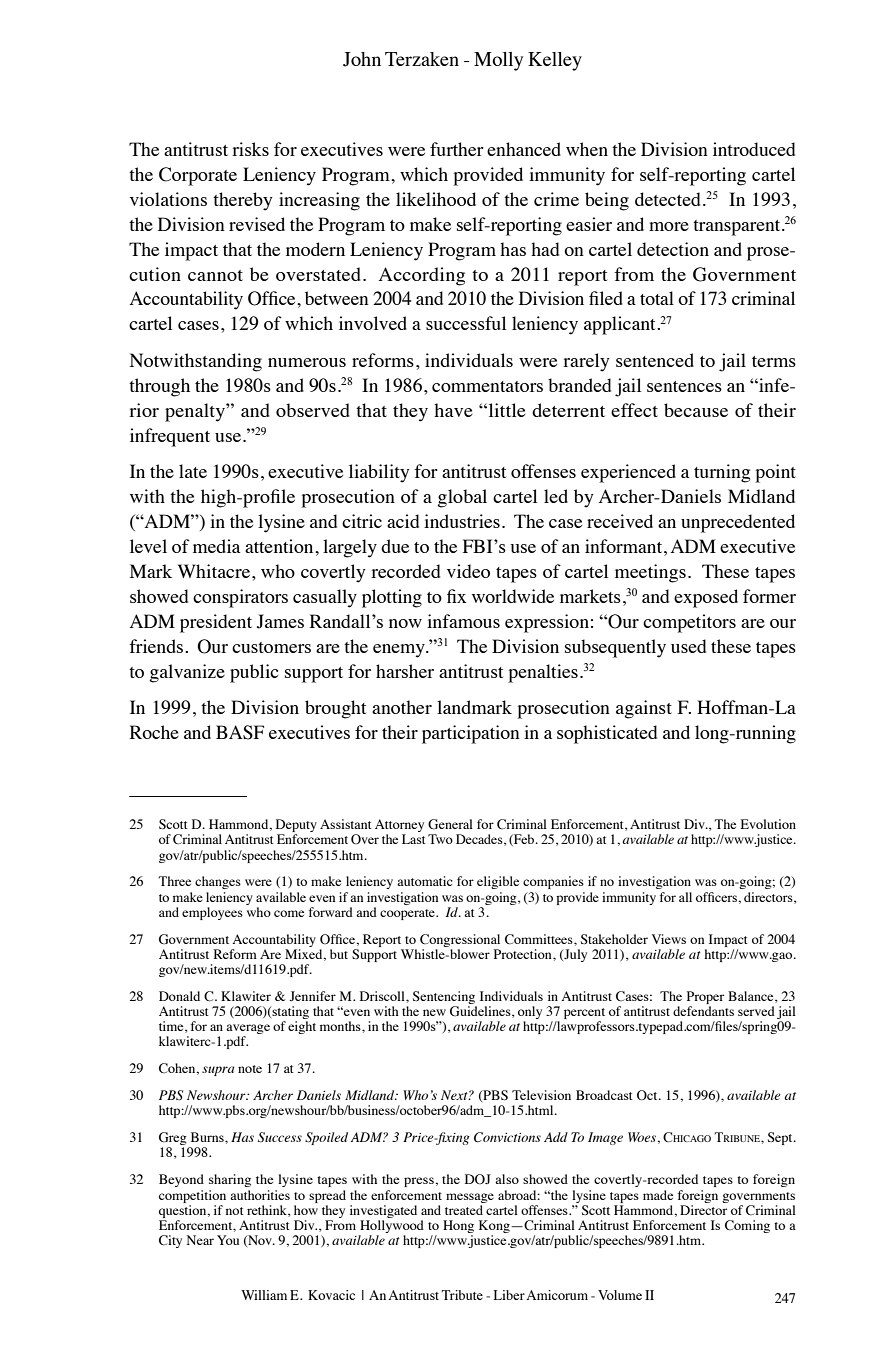 The height and width of the image is (1345, 896). What do you see at coordinates (250, 149) in the image?
I see `risks` at bounding box center [250, 149].
